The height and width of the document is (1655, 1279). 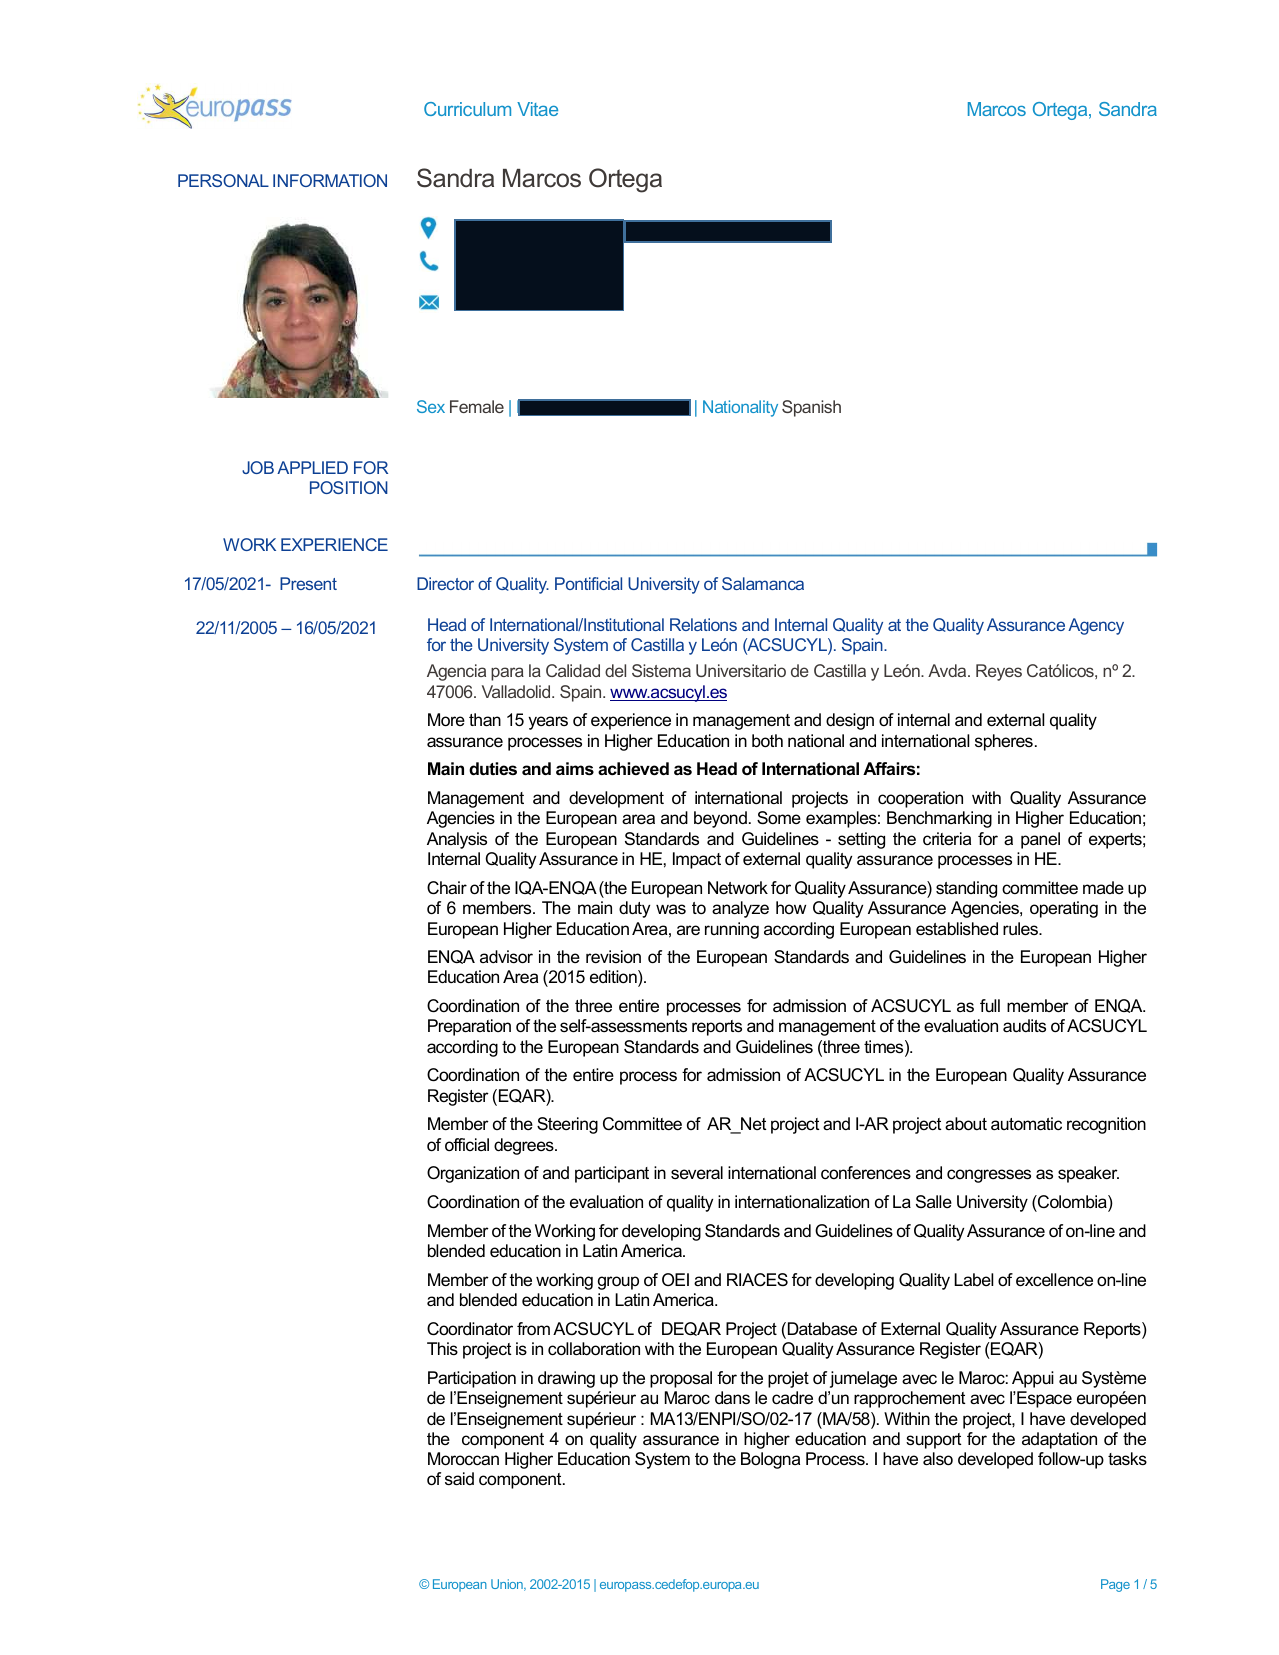 I want to click on Impact, so click(x=697, y=860).
